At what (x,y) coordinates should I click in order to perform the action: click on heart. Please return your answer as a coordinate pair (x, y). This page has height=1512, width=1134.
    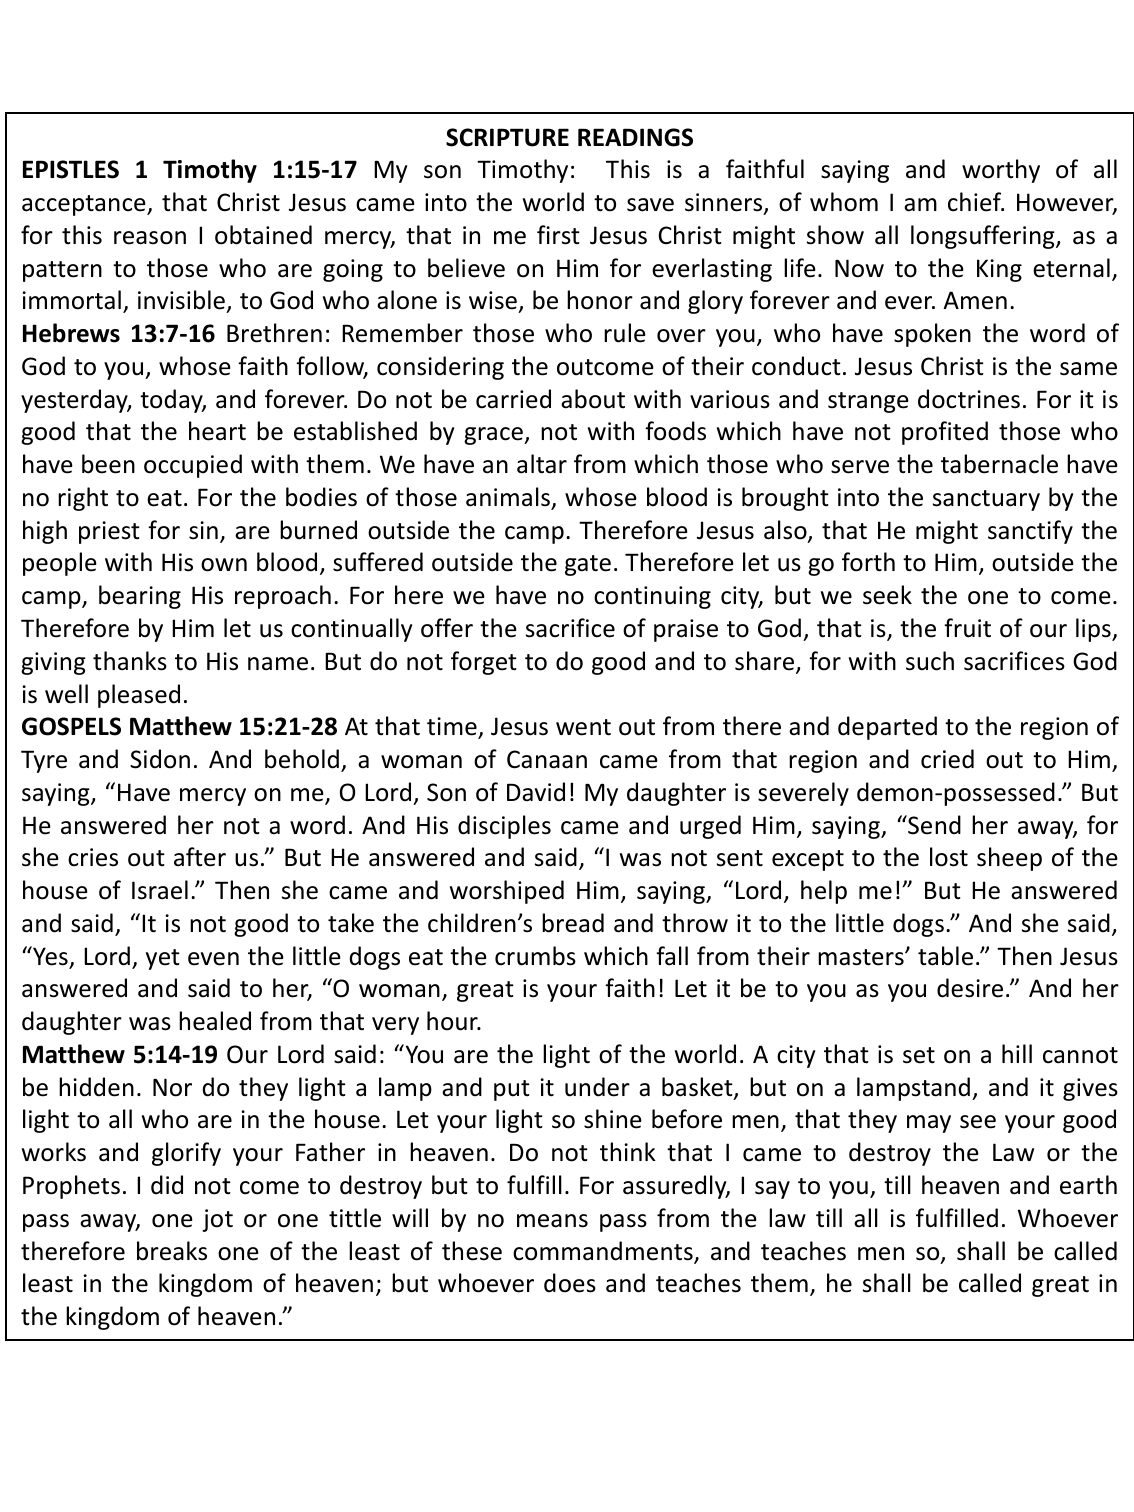
    Looking at the image, I should click on (217, 431).
